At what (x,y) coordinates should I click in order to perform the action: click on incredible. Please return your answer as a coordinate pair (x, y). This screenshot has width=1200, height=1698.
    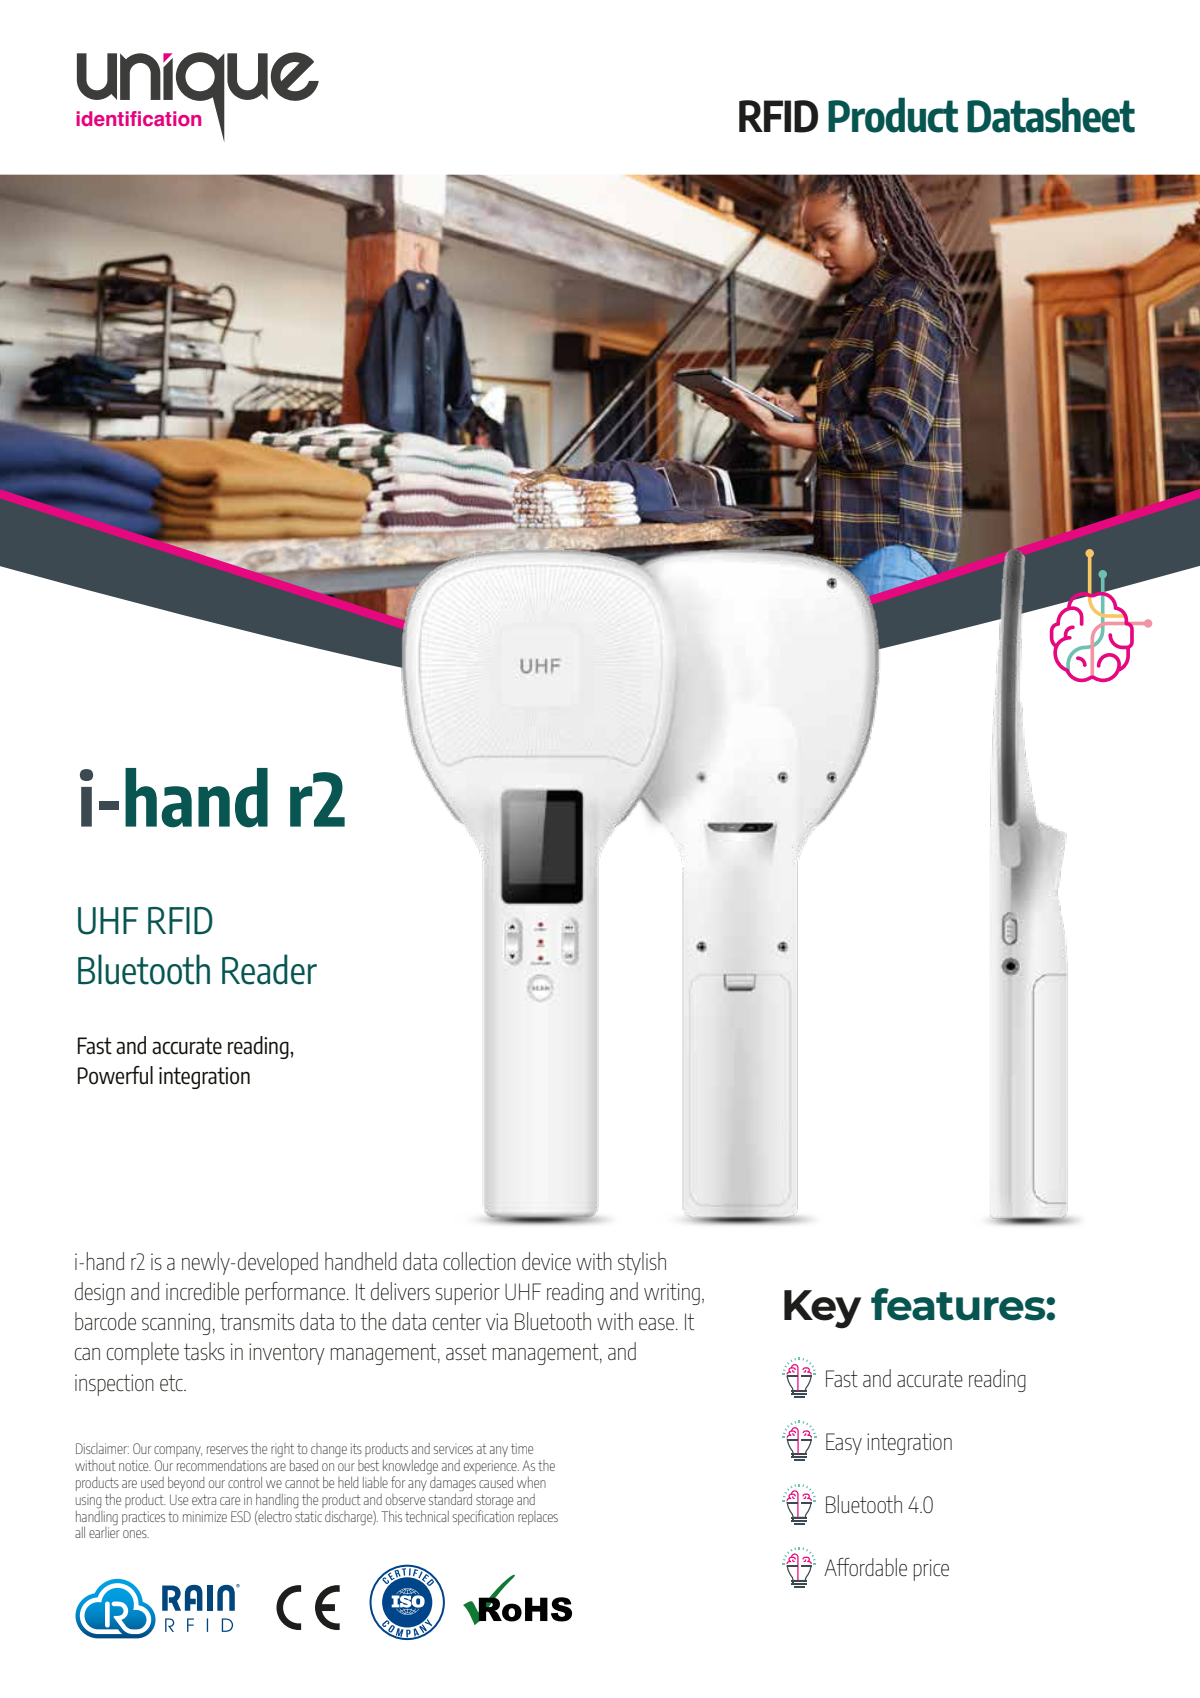
    Looking at the image, I should click on (202, 1291).
